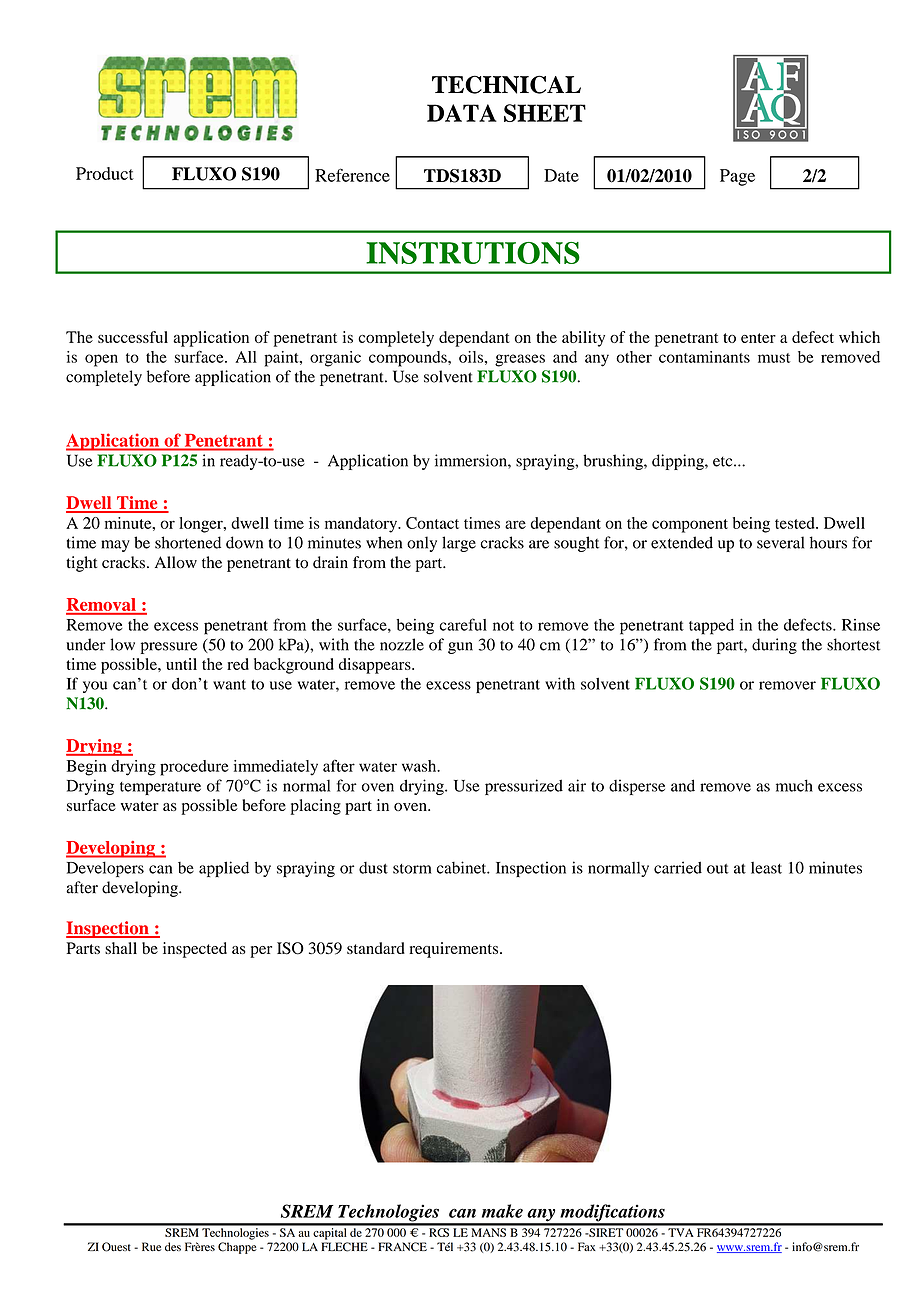 The width and height of the image is (924, 1308). What do you see at coordinates (432, 523) in the image?
I see `Contact` at bounding box center [432, 523].
